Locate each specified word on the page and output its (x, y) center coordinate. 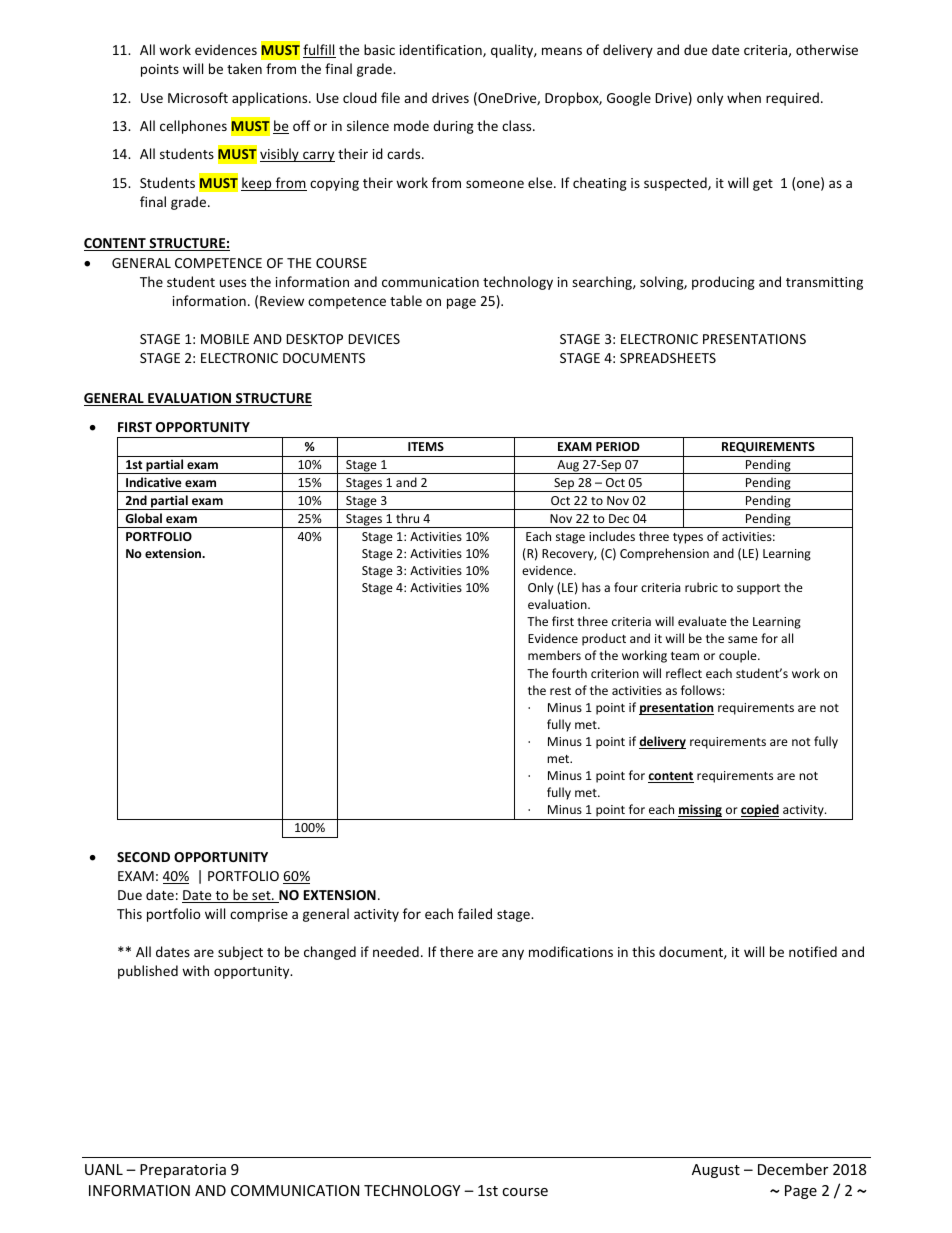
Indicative (154, 482)
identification (442, 50)
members (554, 655)
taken (244, 68)
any (513, 954)
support (759, 589)
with (195, 970)
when (744, 97)
